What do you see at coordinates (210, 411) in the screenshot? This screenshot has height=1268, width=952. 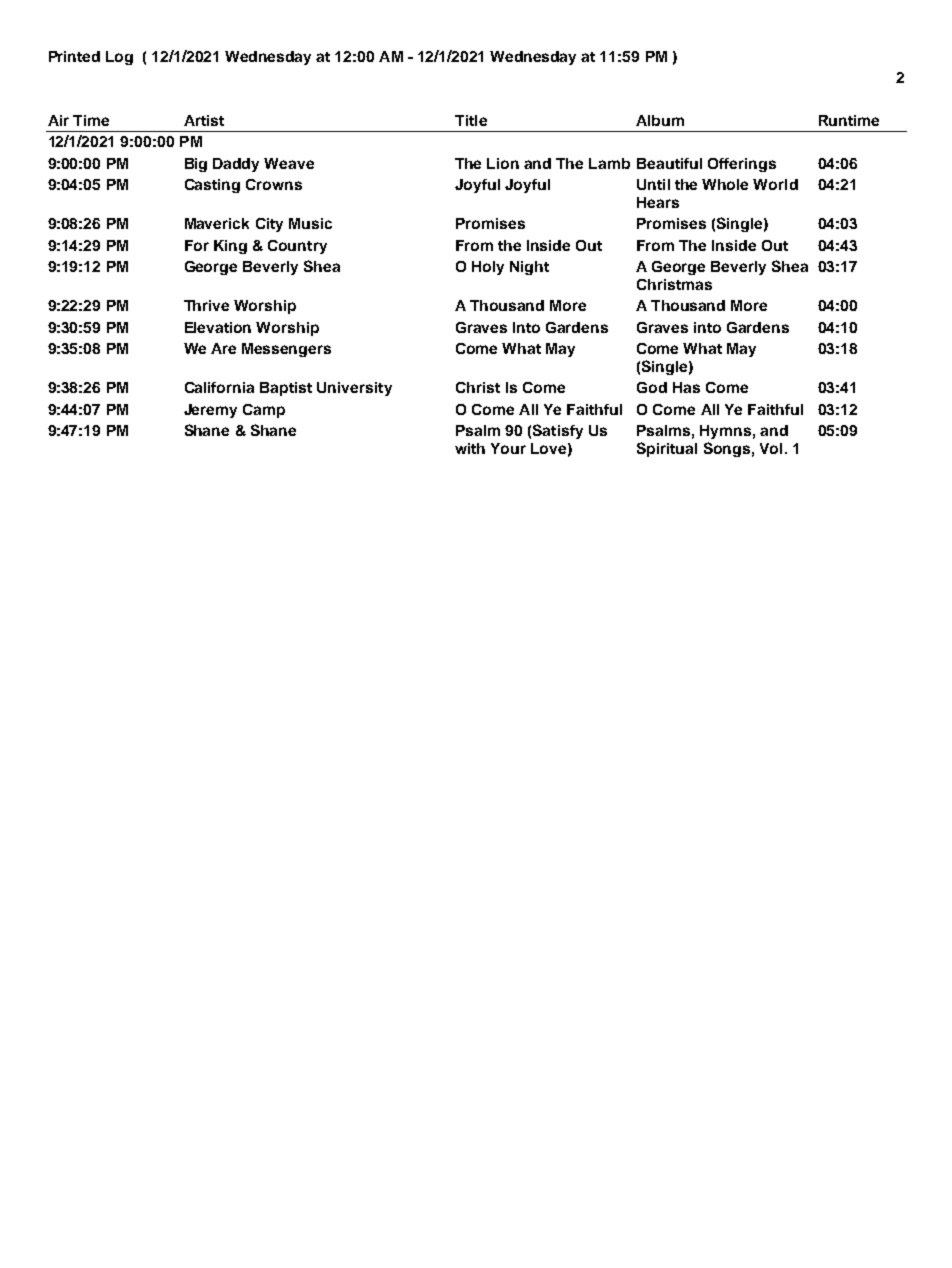 I see `Jeremy` at bounding box center [210, 411].
